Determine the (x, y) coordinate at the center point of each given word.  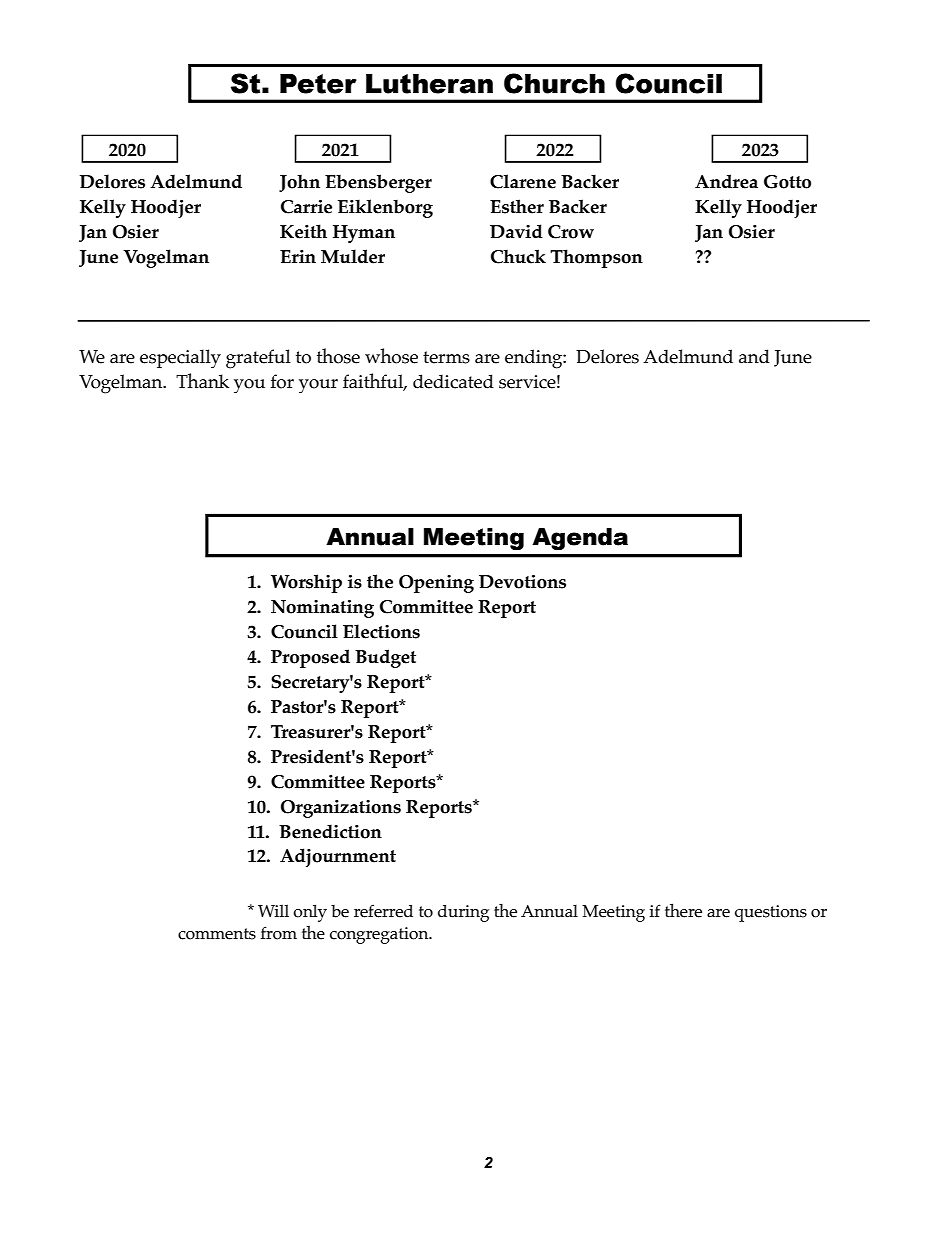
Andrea (726, 181)
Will (273, 910)
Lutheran (429, 84)
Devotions (522, 582)
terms (446, 357)
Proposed (310, 658)
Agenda (580, 539)
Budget (385, 658)
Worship (306, 583)
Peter (318, 84)
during (463, 913)
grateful (258, 359)
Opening (436, 584)
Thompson (596, 258)
